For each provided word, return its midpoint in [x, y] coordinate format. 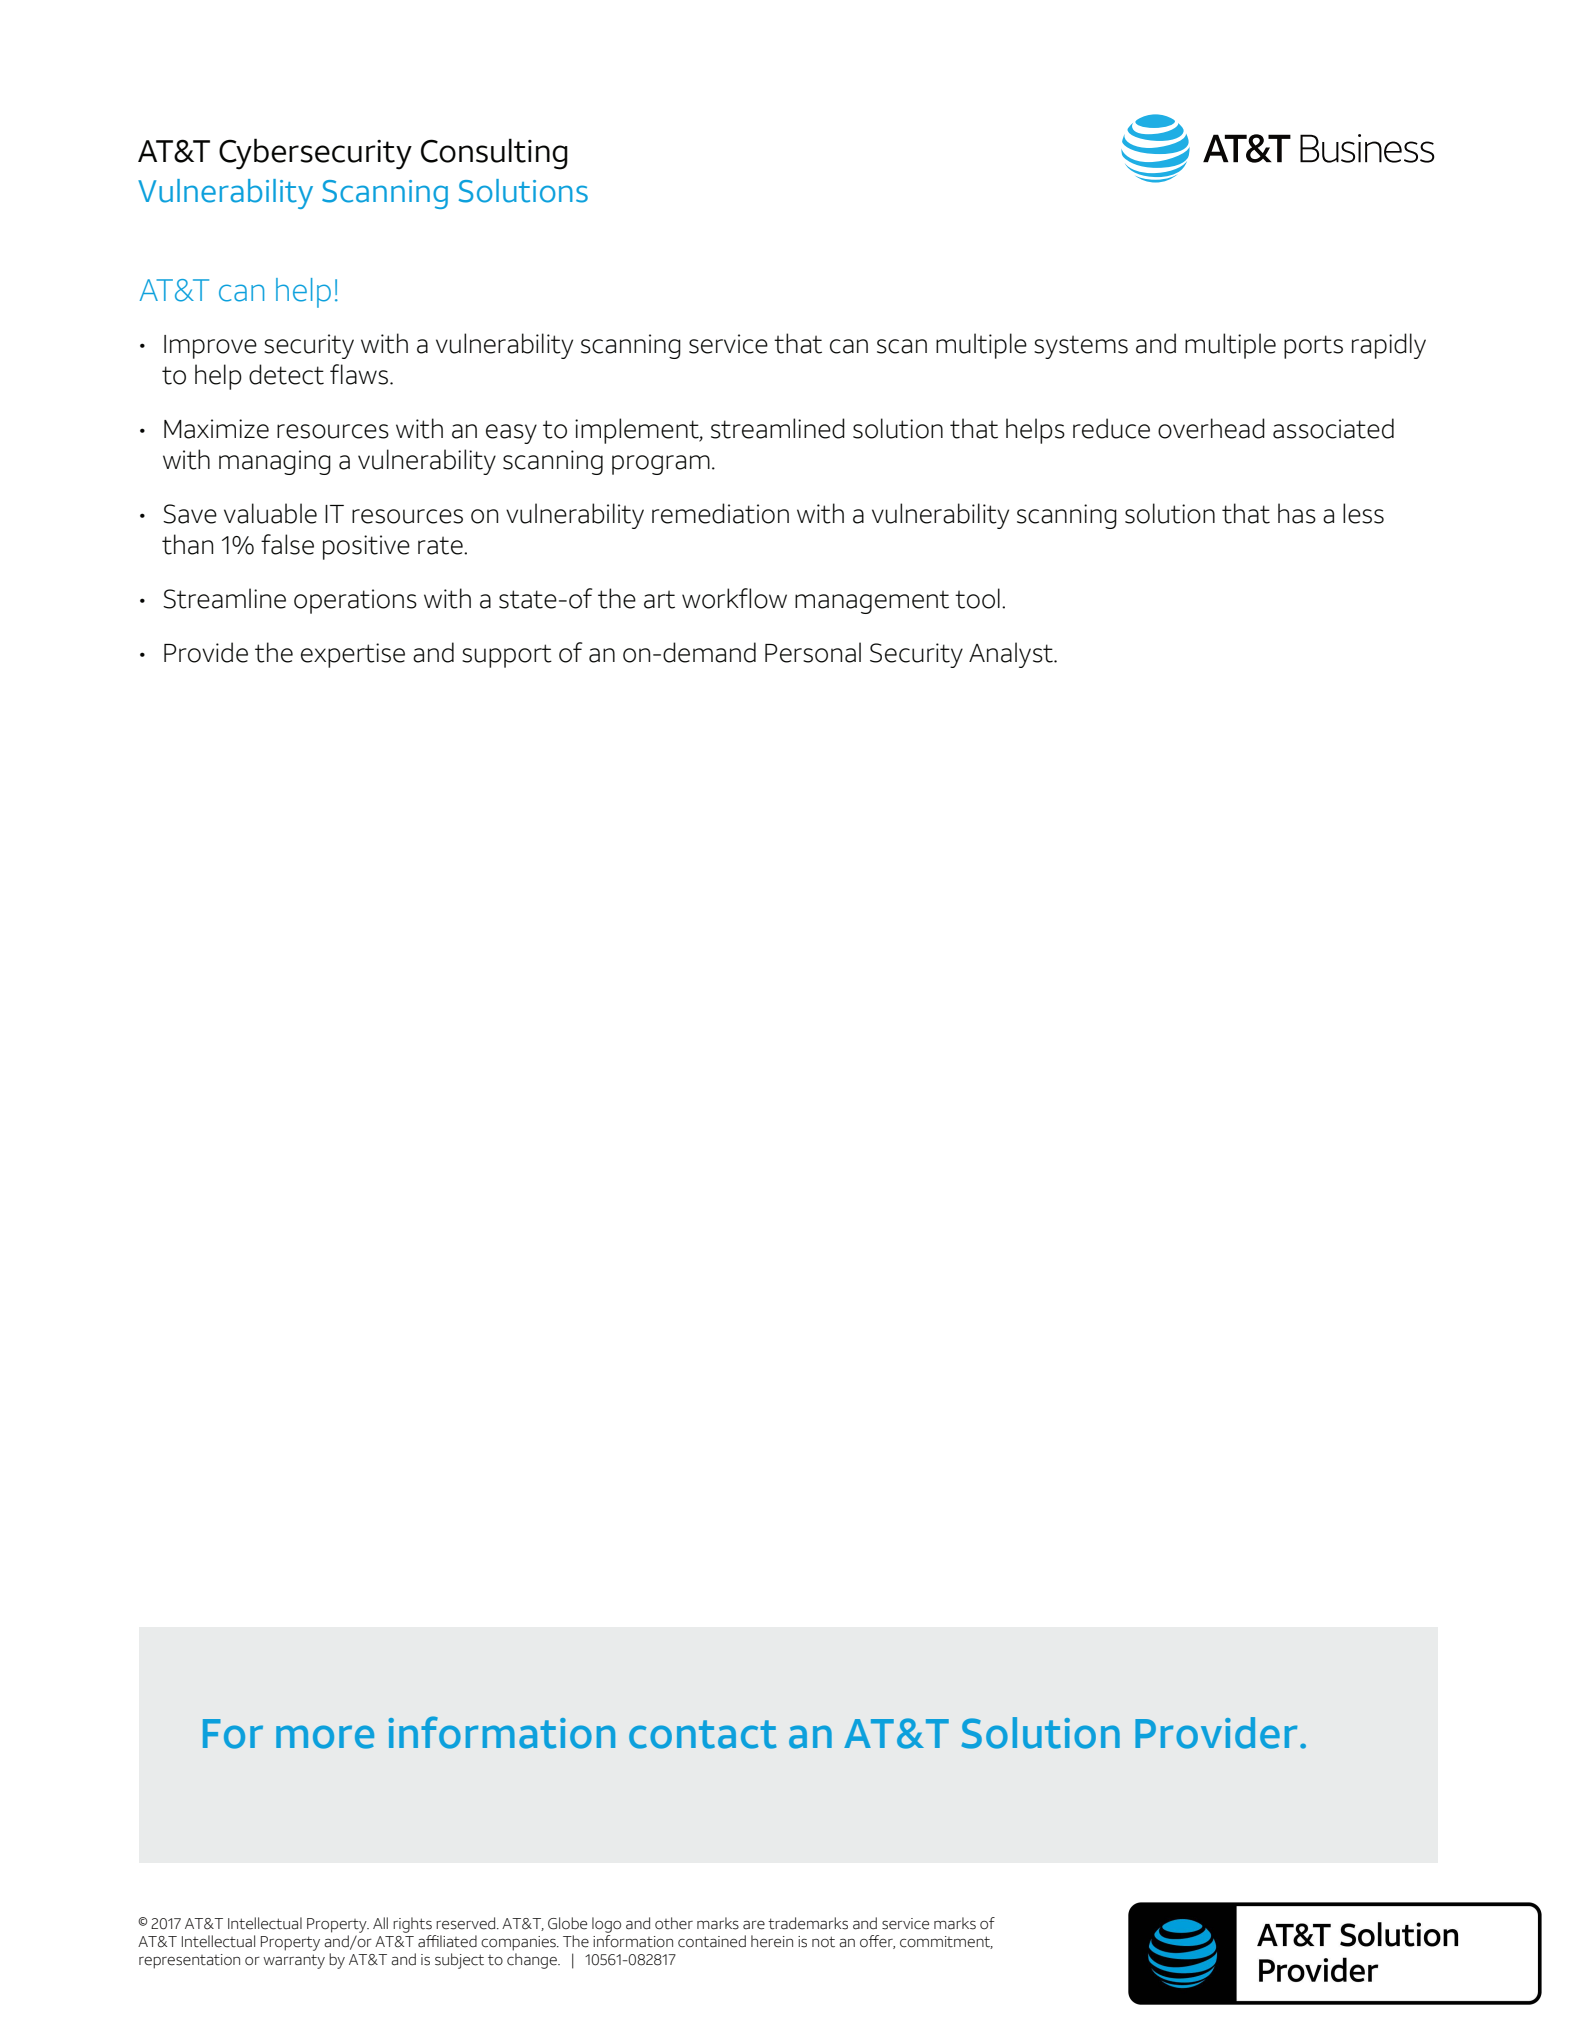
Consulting [494, 154]
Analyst [1012, 655]
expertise [353, 655]
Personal [813, 652]
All [380, 1923]
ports [1313, 347]
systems [1081, 347]
